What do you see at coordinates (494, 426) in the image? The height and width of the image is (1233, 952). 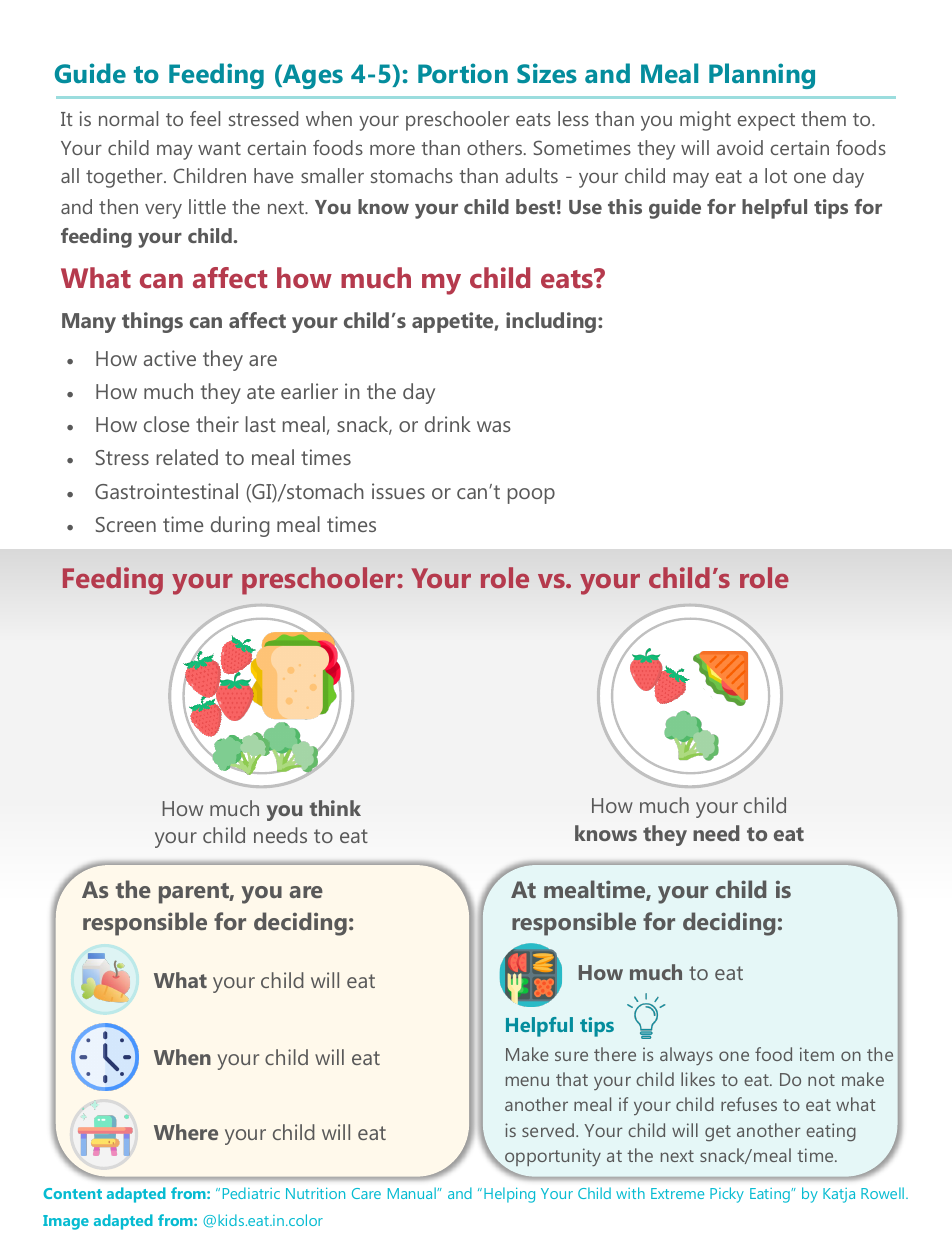 I see `was` at bounding box center [494, 426].
